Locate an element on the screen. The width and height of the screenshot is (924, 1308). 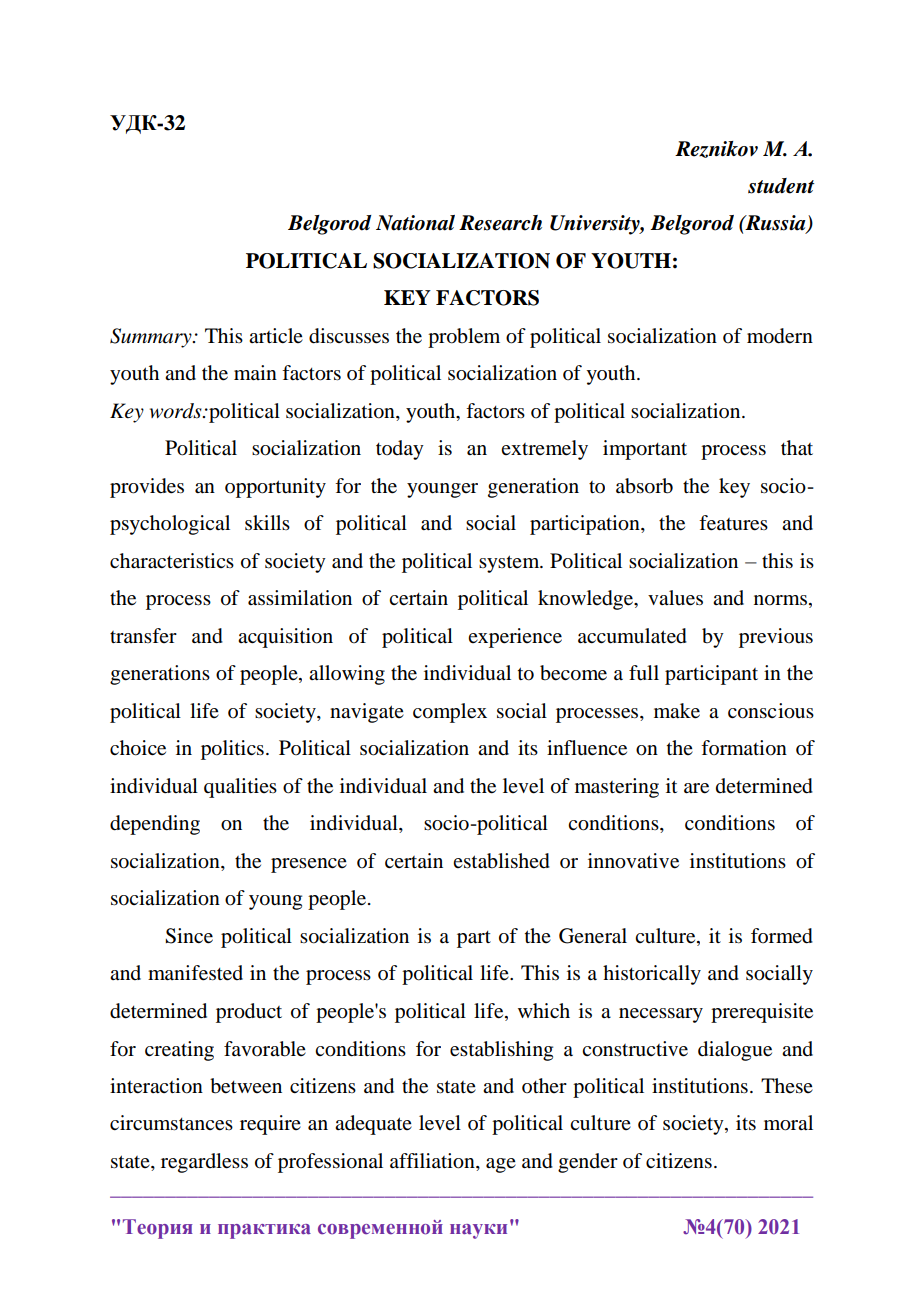
complex is located at coordinates (450, 713).
